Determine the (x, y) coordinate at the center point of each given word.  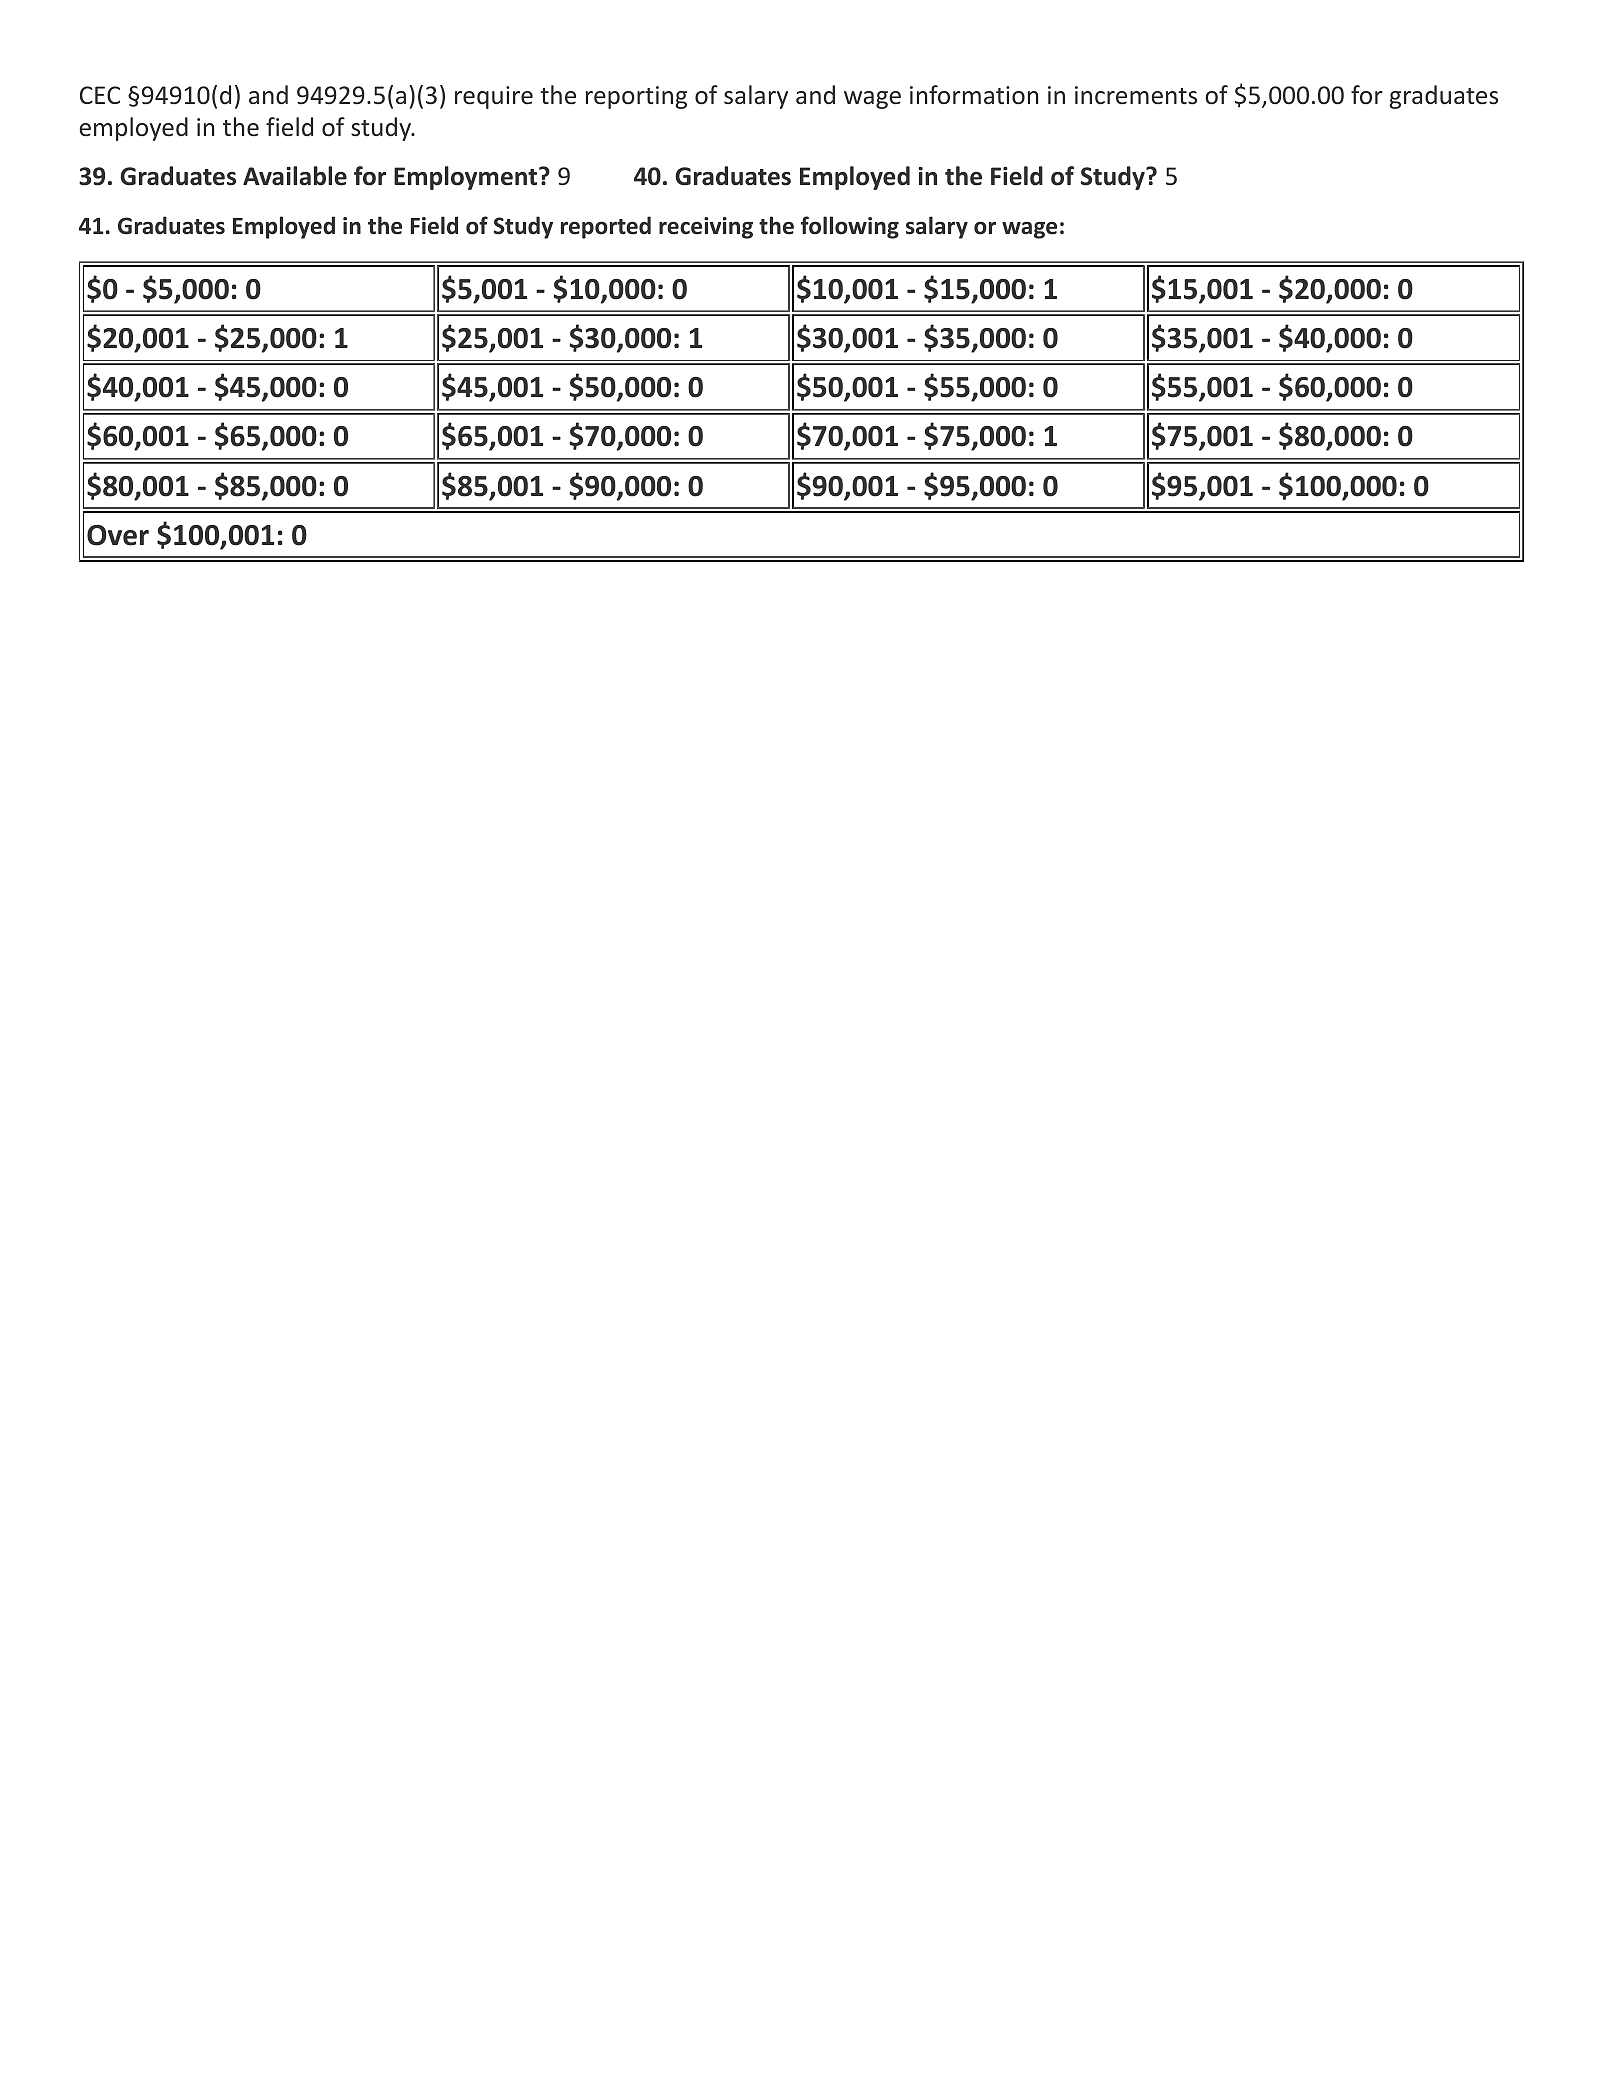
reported (606, 227)
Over (118, 535)
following (850, 227)
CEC (100, 95)
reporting (636, 97)
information (974, 95)
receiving (706, 228)
